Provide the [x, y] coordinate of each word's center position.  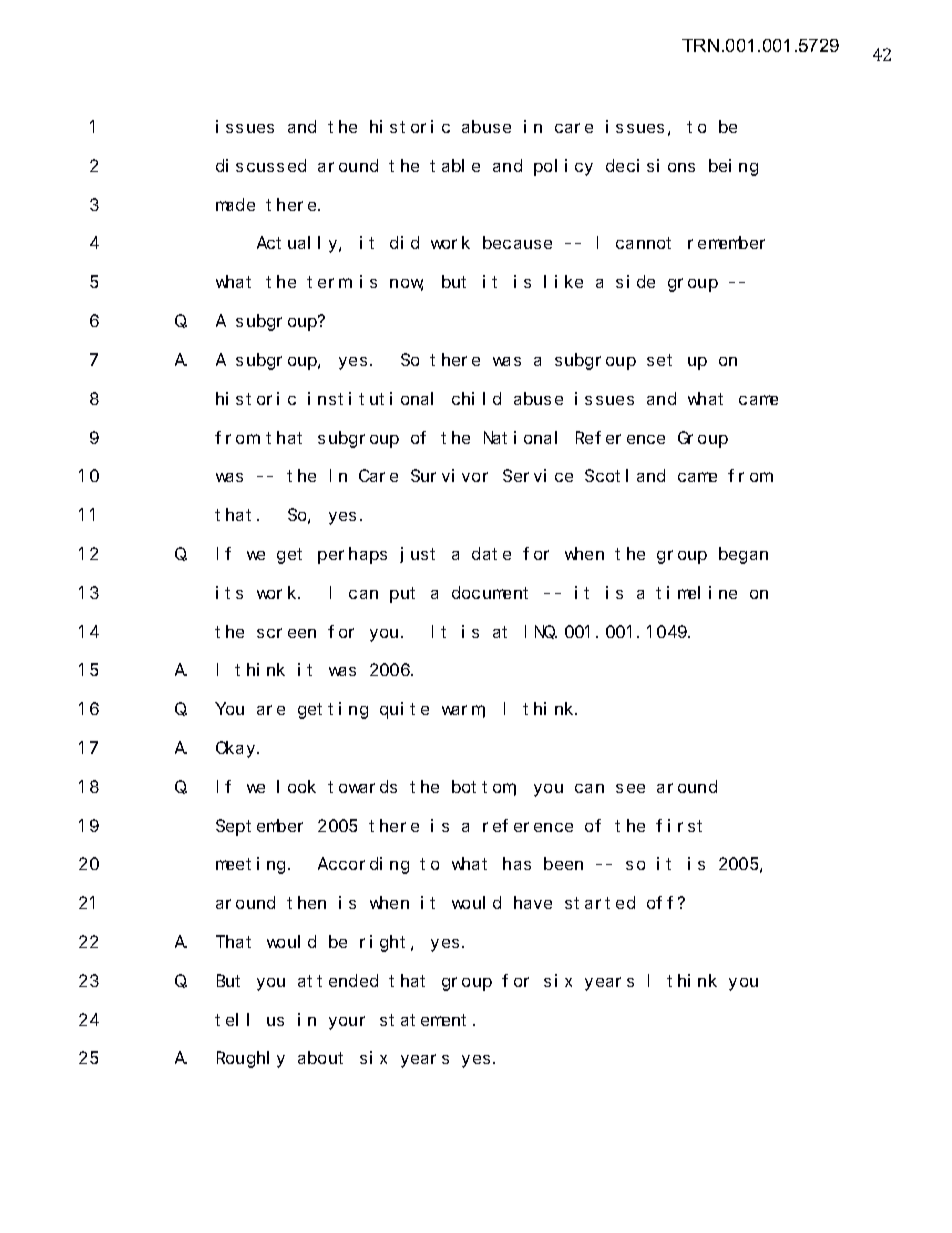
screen [286, 633]
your [347, 1023]
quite [404, 710]
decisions [650, 165]
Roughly [251, 1060]
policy [563, 167]
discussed [261, 165]
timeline [696, 592]
